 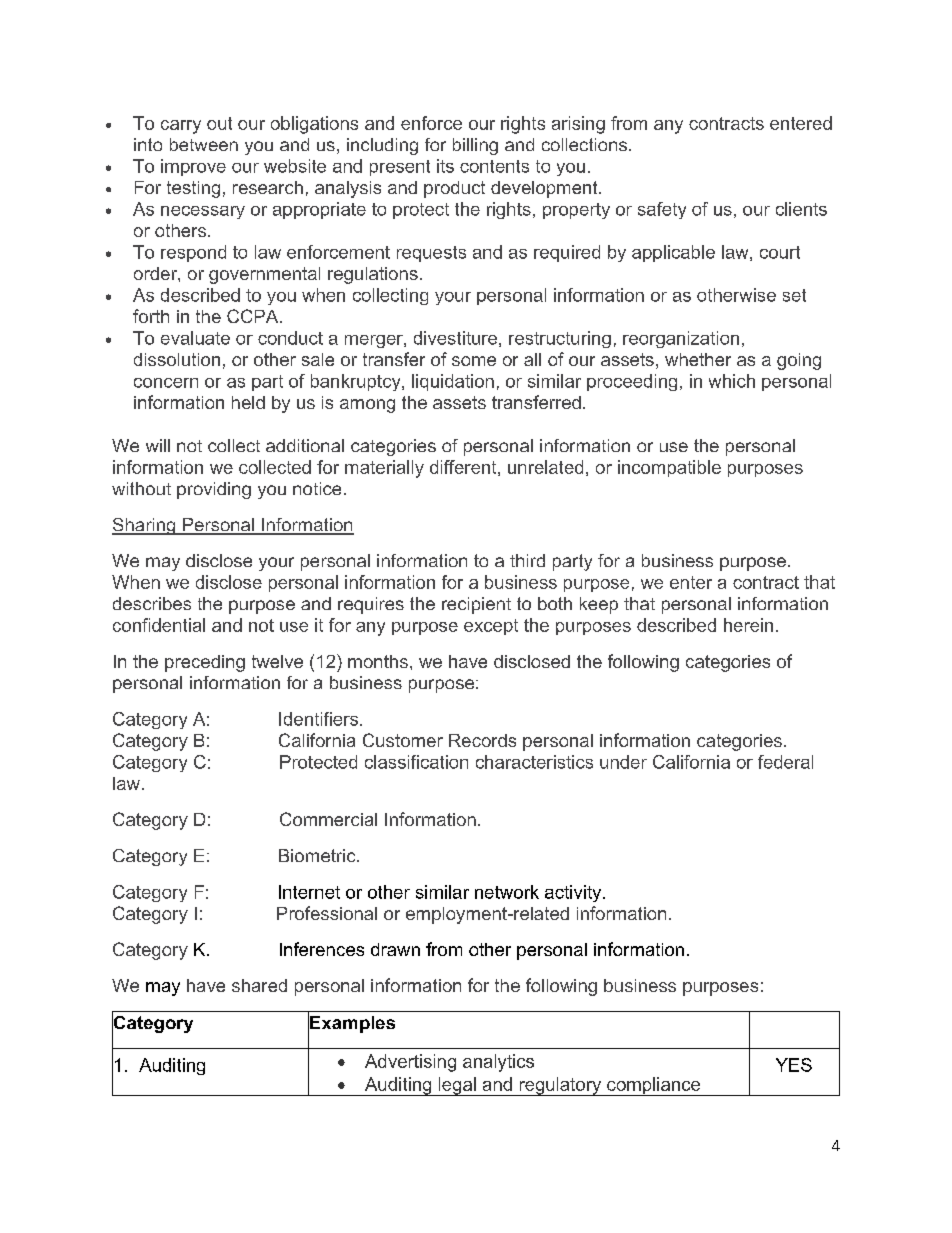 What do you see at coordinates (159, 625) in the document?
I see `confidential` at bounding box center [159, 625].
